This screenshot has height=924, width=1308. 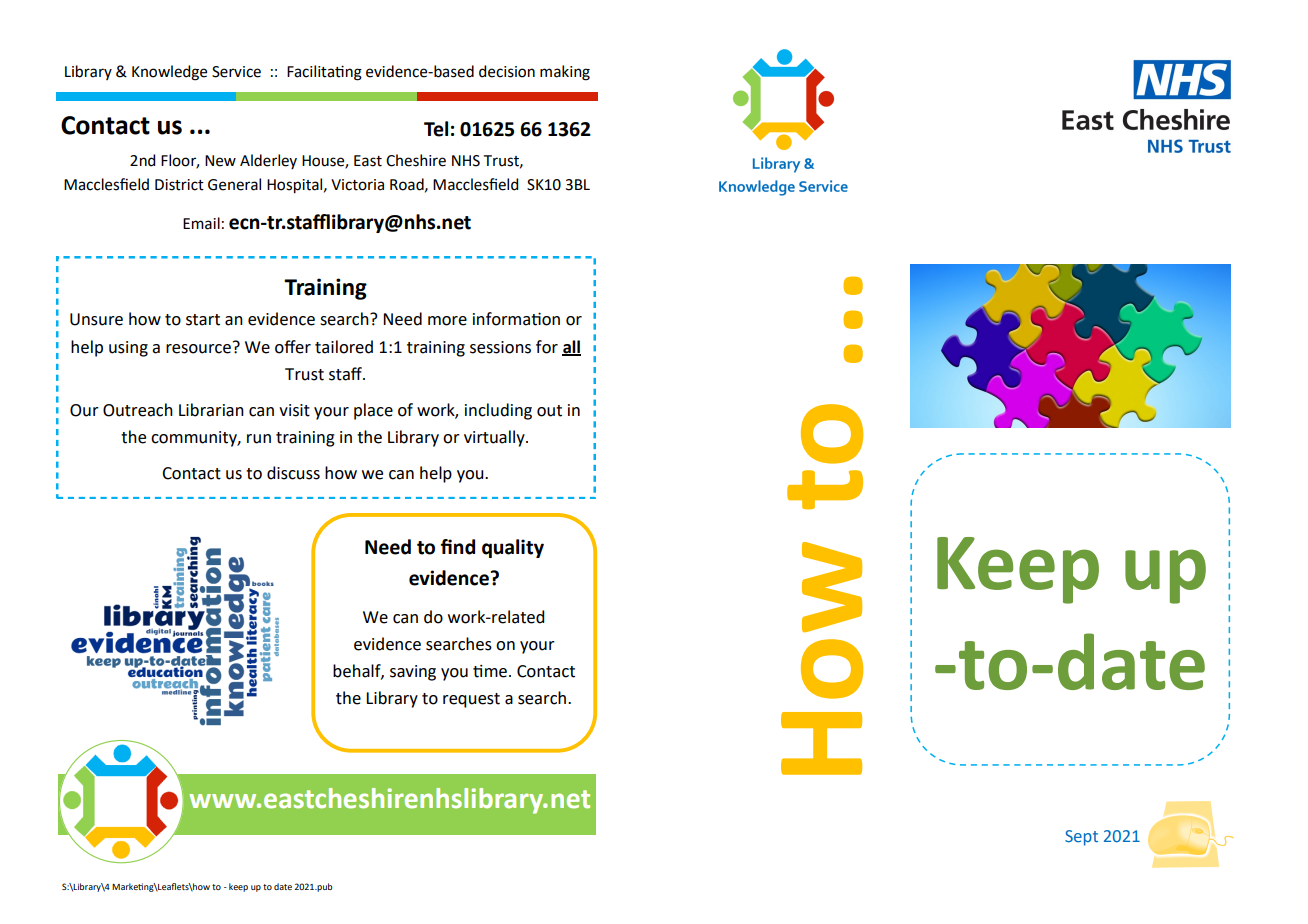 What do you see at coordinates (507, 71) in the screenshot?
I see `decision` at bounding box center [507, 71].
